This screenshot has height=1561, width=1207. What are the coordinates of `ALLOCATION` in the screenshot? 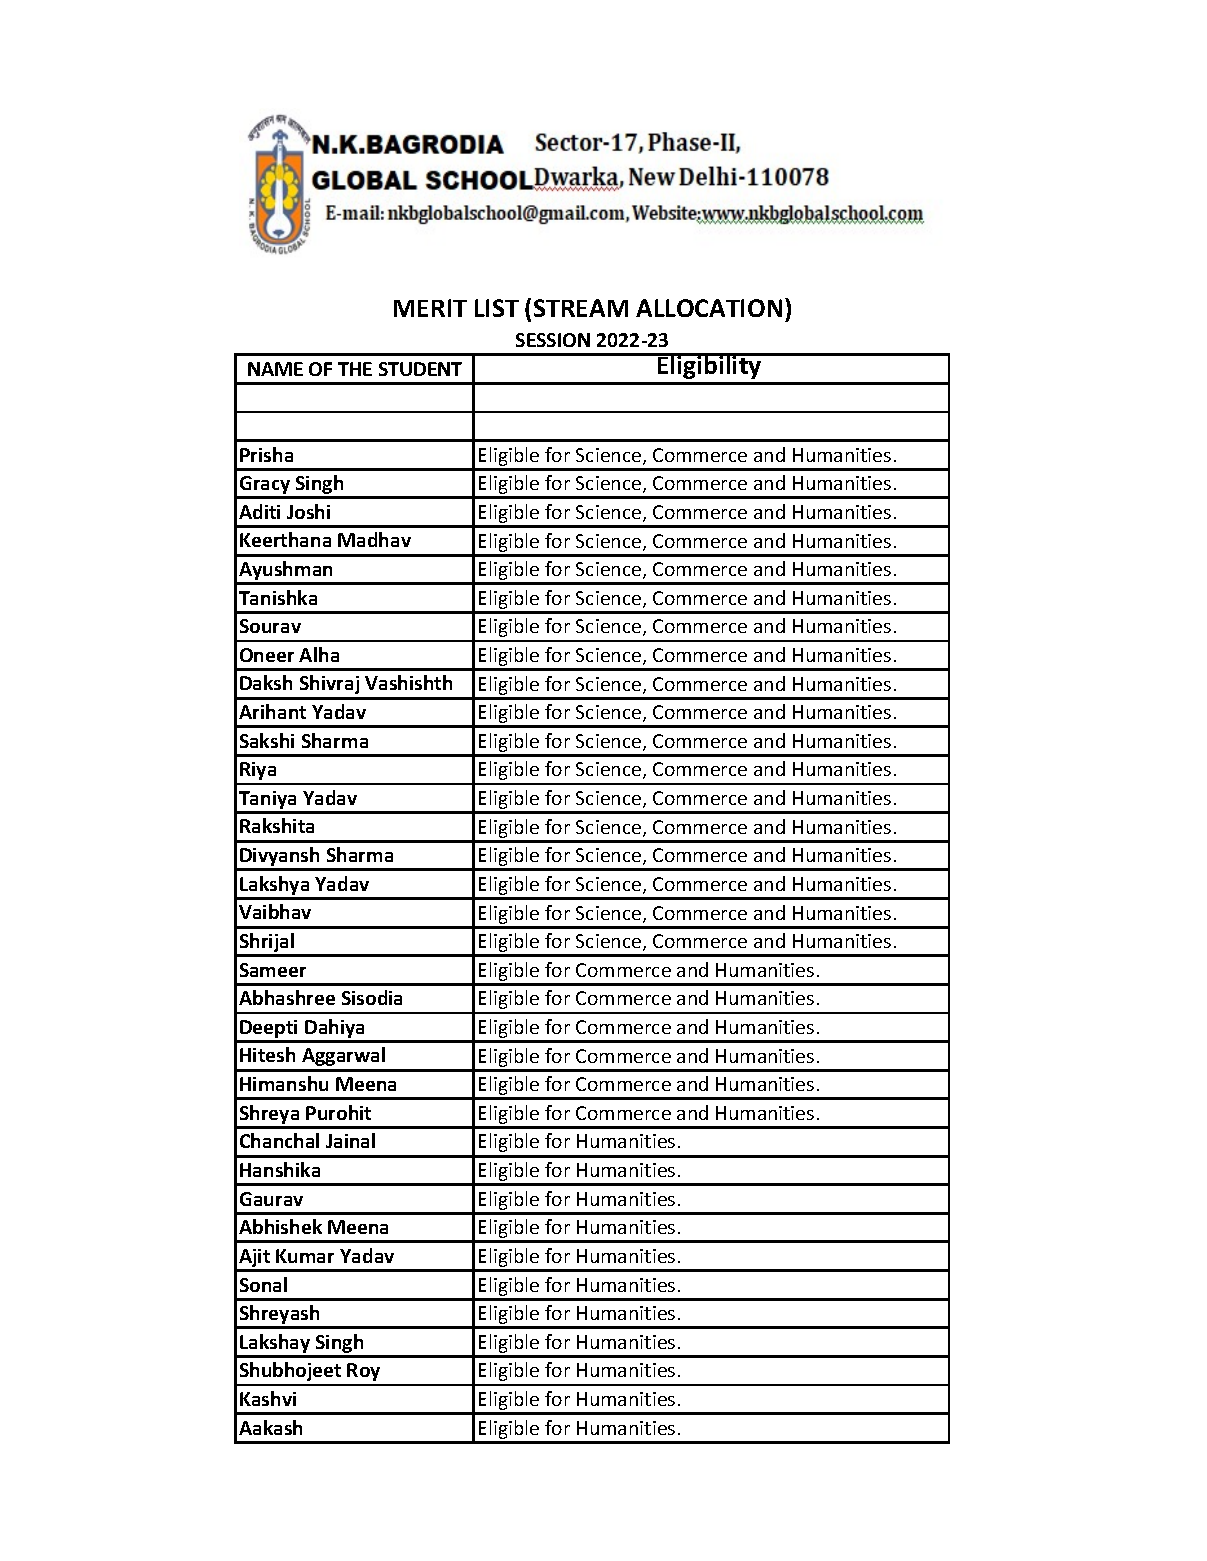 It's located at (709, 308).
